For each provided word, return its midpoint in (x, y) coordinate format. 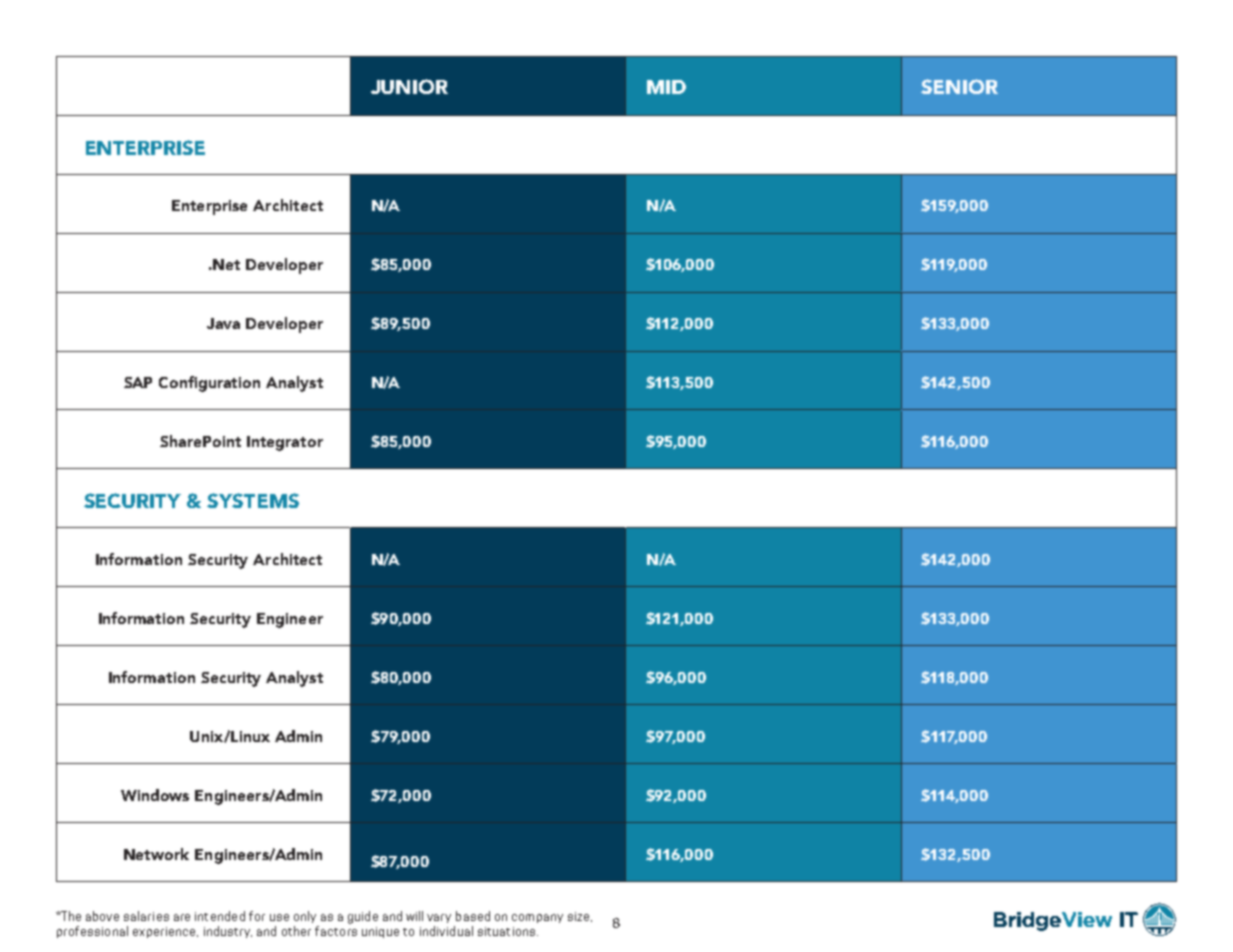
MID (666, 87)
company (537, 918)
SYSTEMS (253, 500)
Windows (155, 795)
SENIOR (959, 86)
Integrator (285, 443)
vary (439, 918)
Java (223, 323)
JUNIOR (409, 86)
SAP (138, 382)
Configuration (209, 384)
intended (220, 916)
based (473, 916)
